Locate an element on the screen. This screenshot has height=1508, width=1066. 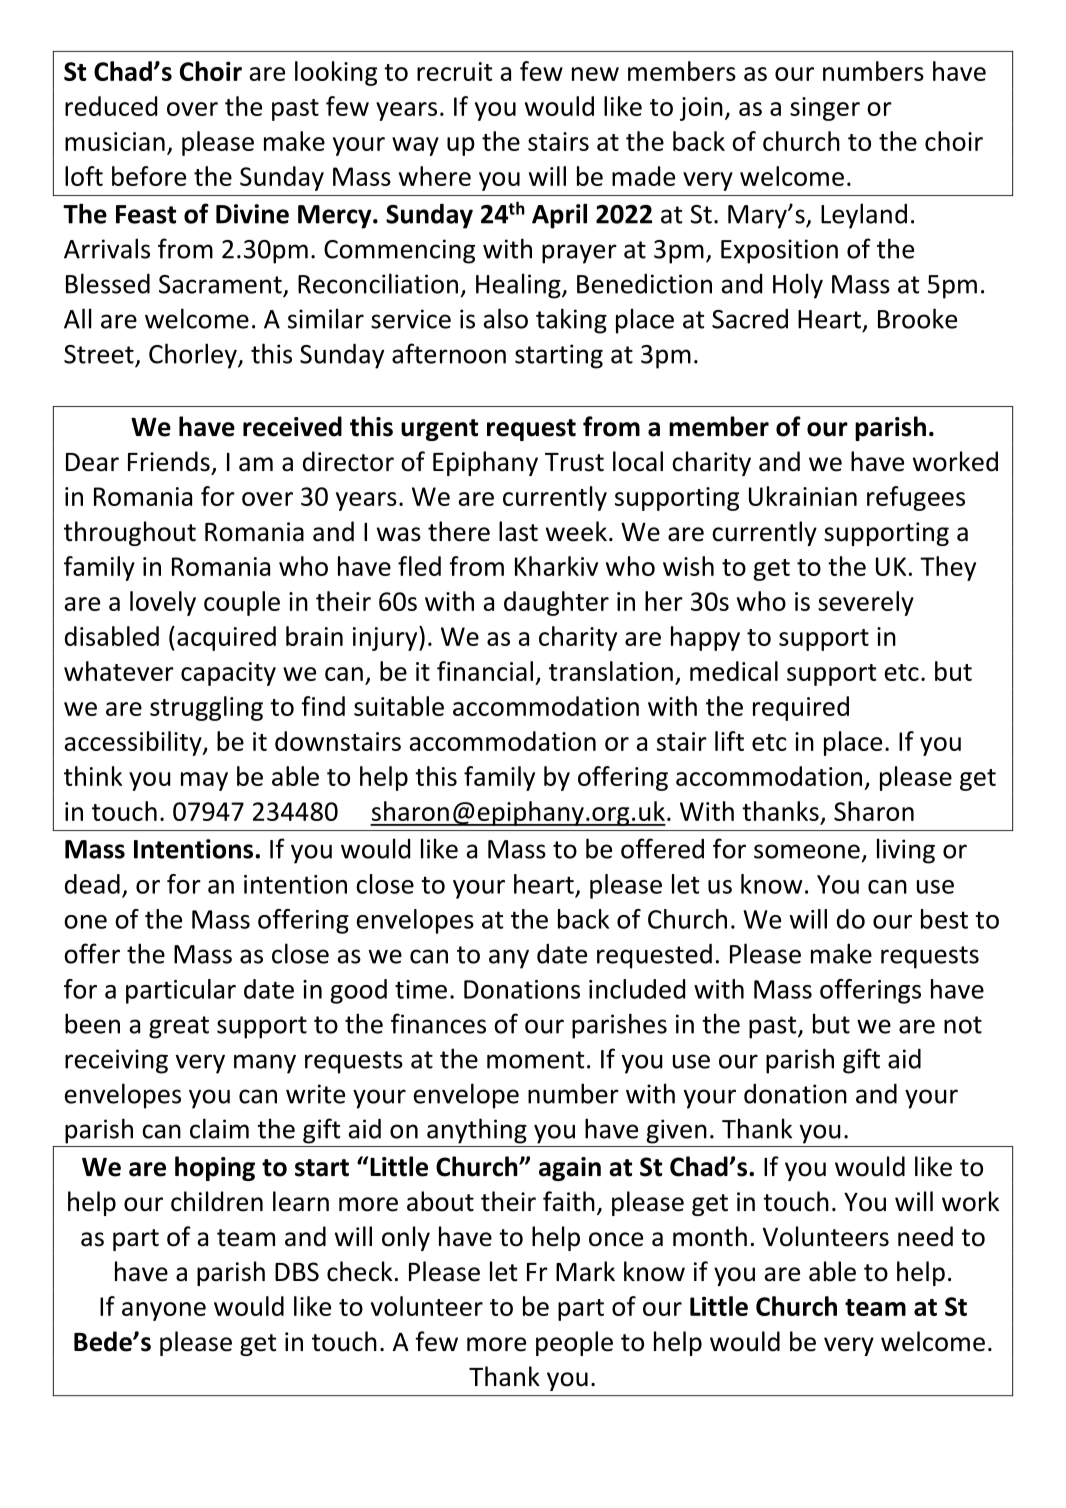
throughout is located at coordinates (130, 533).
